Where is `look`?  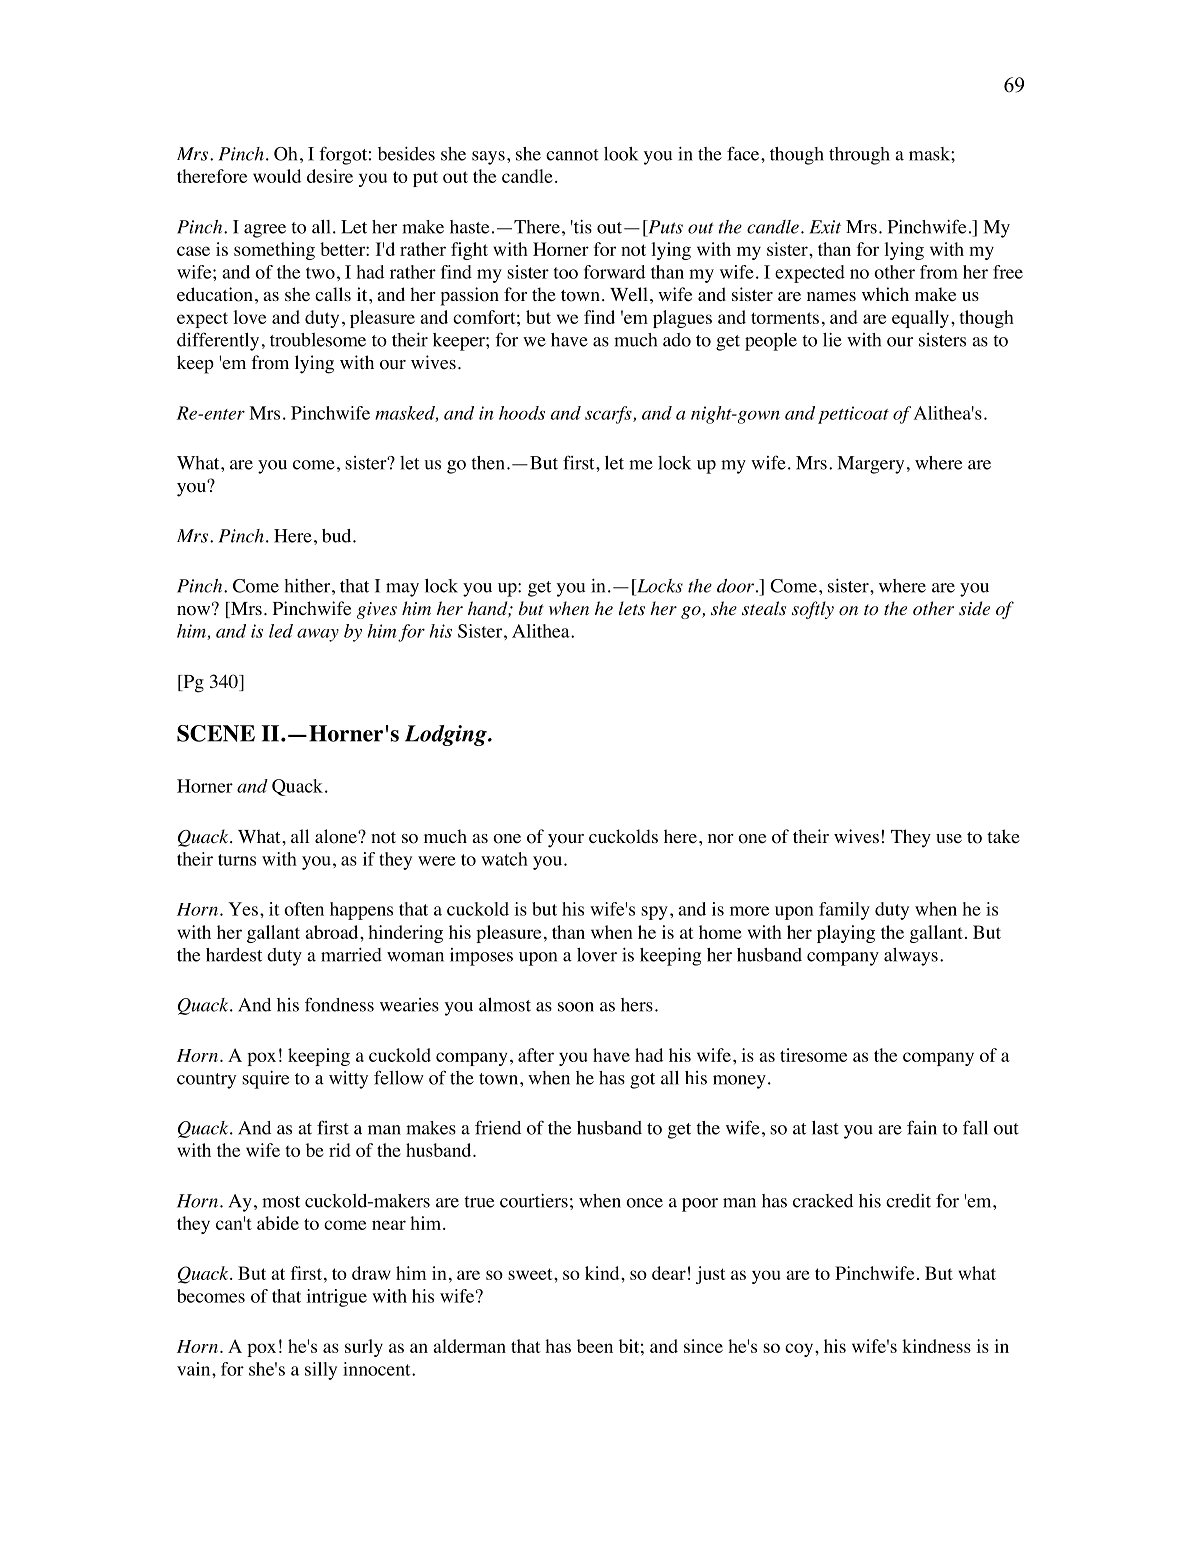
look is located at coordinates (621, 154).
